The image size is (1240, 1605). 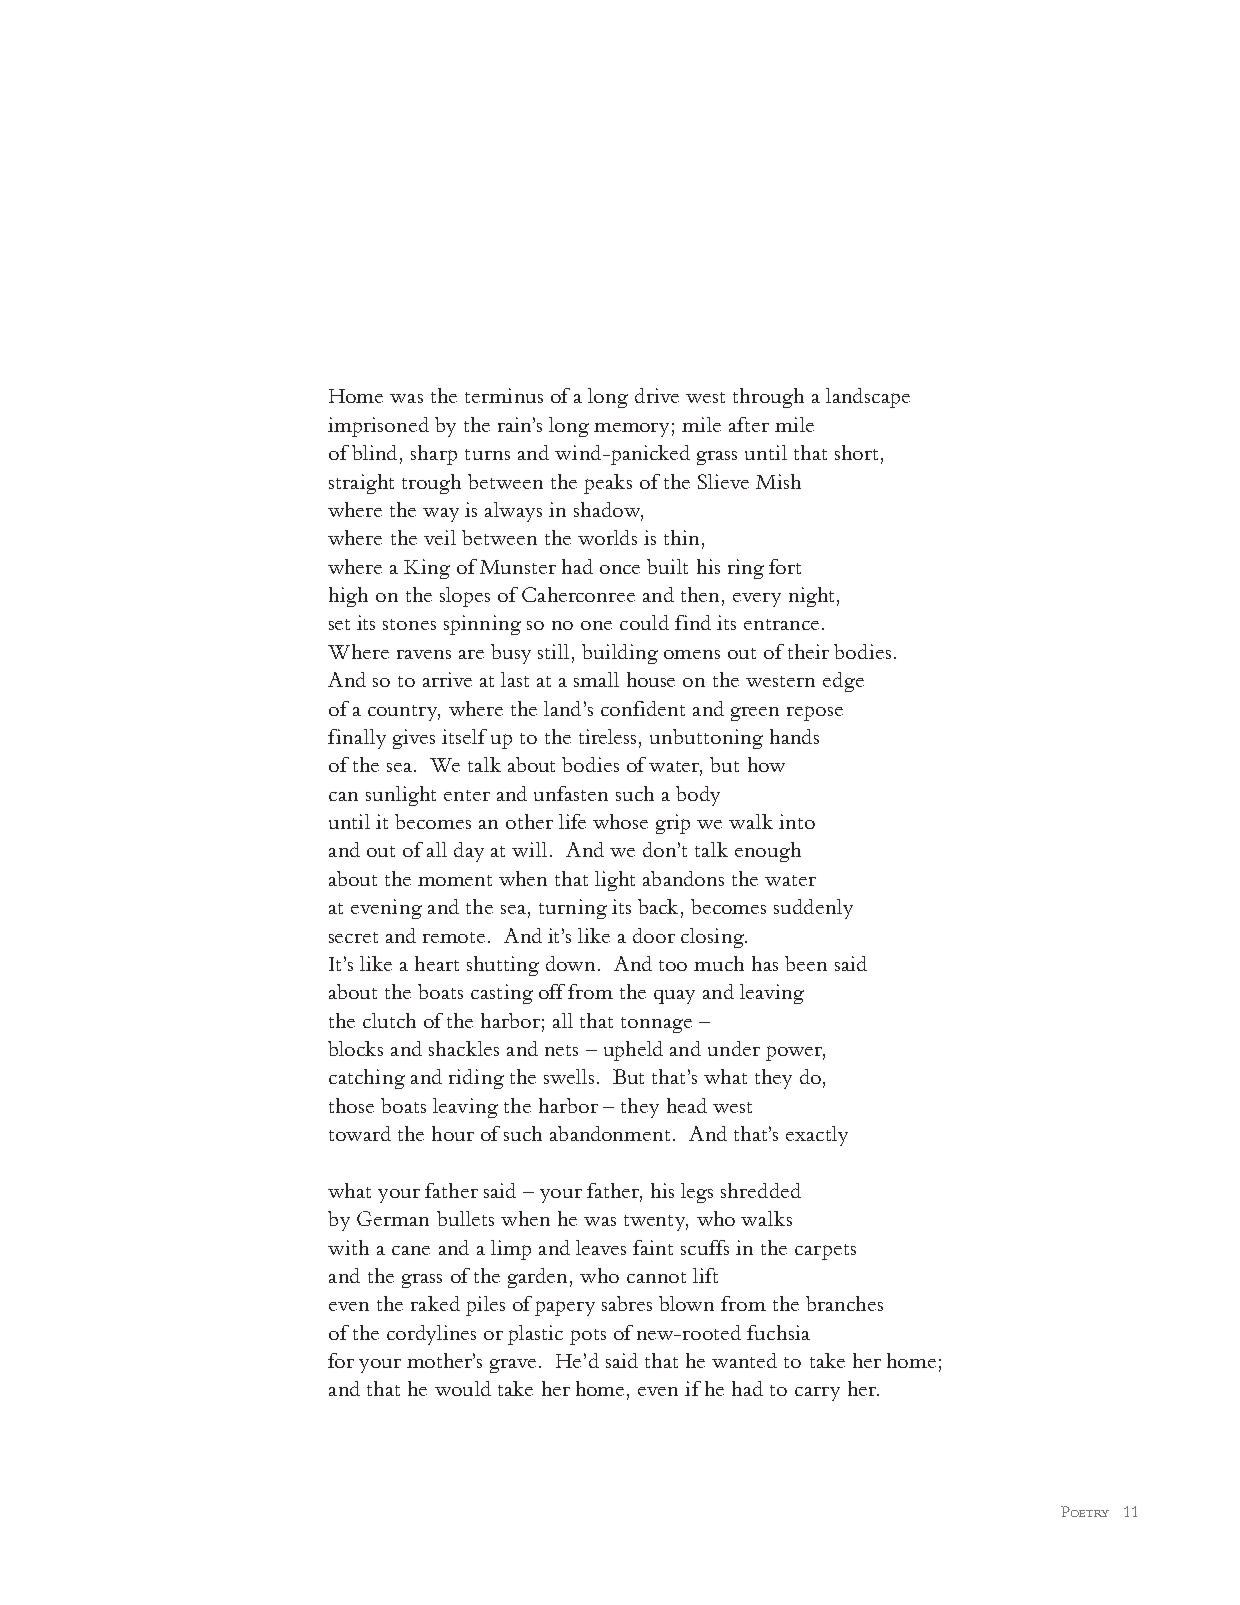 What do you see at coordinates (610, 1133) in the page?
I see `abandonment` at bounding box center [610, 1133].
